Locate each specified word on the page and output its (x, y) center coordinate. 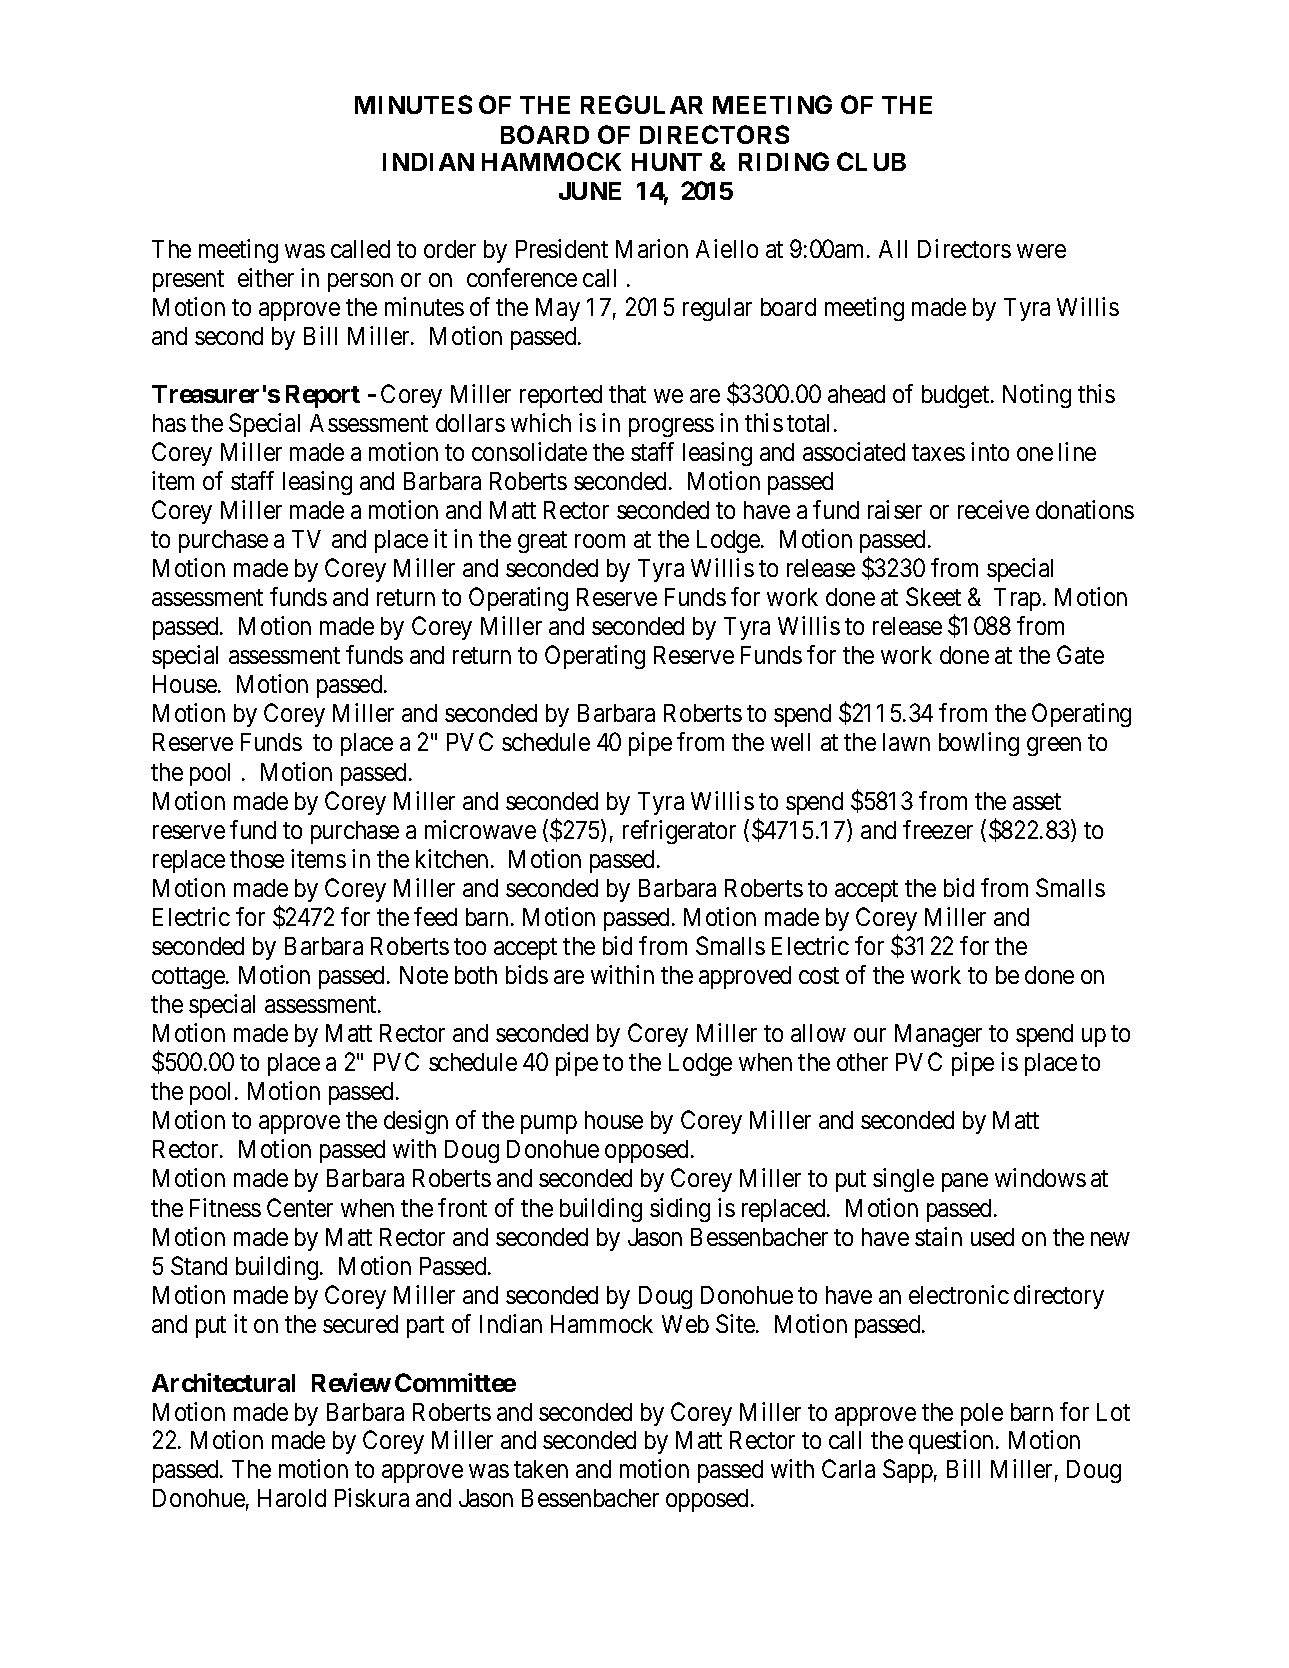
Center (300, 1207)
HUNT (667, 162)
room (600, 541)
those (257, 859)
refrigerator (679, 832)
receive (993, 509)
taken (541, 1469)
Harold (292, 1498)
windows (1040, 1177)
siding (680, 1210)
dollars (470, 423)
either (266, 277)
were (1041, 251)
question (953, 1442)
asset (1037, 801)
